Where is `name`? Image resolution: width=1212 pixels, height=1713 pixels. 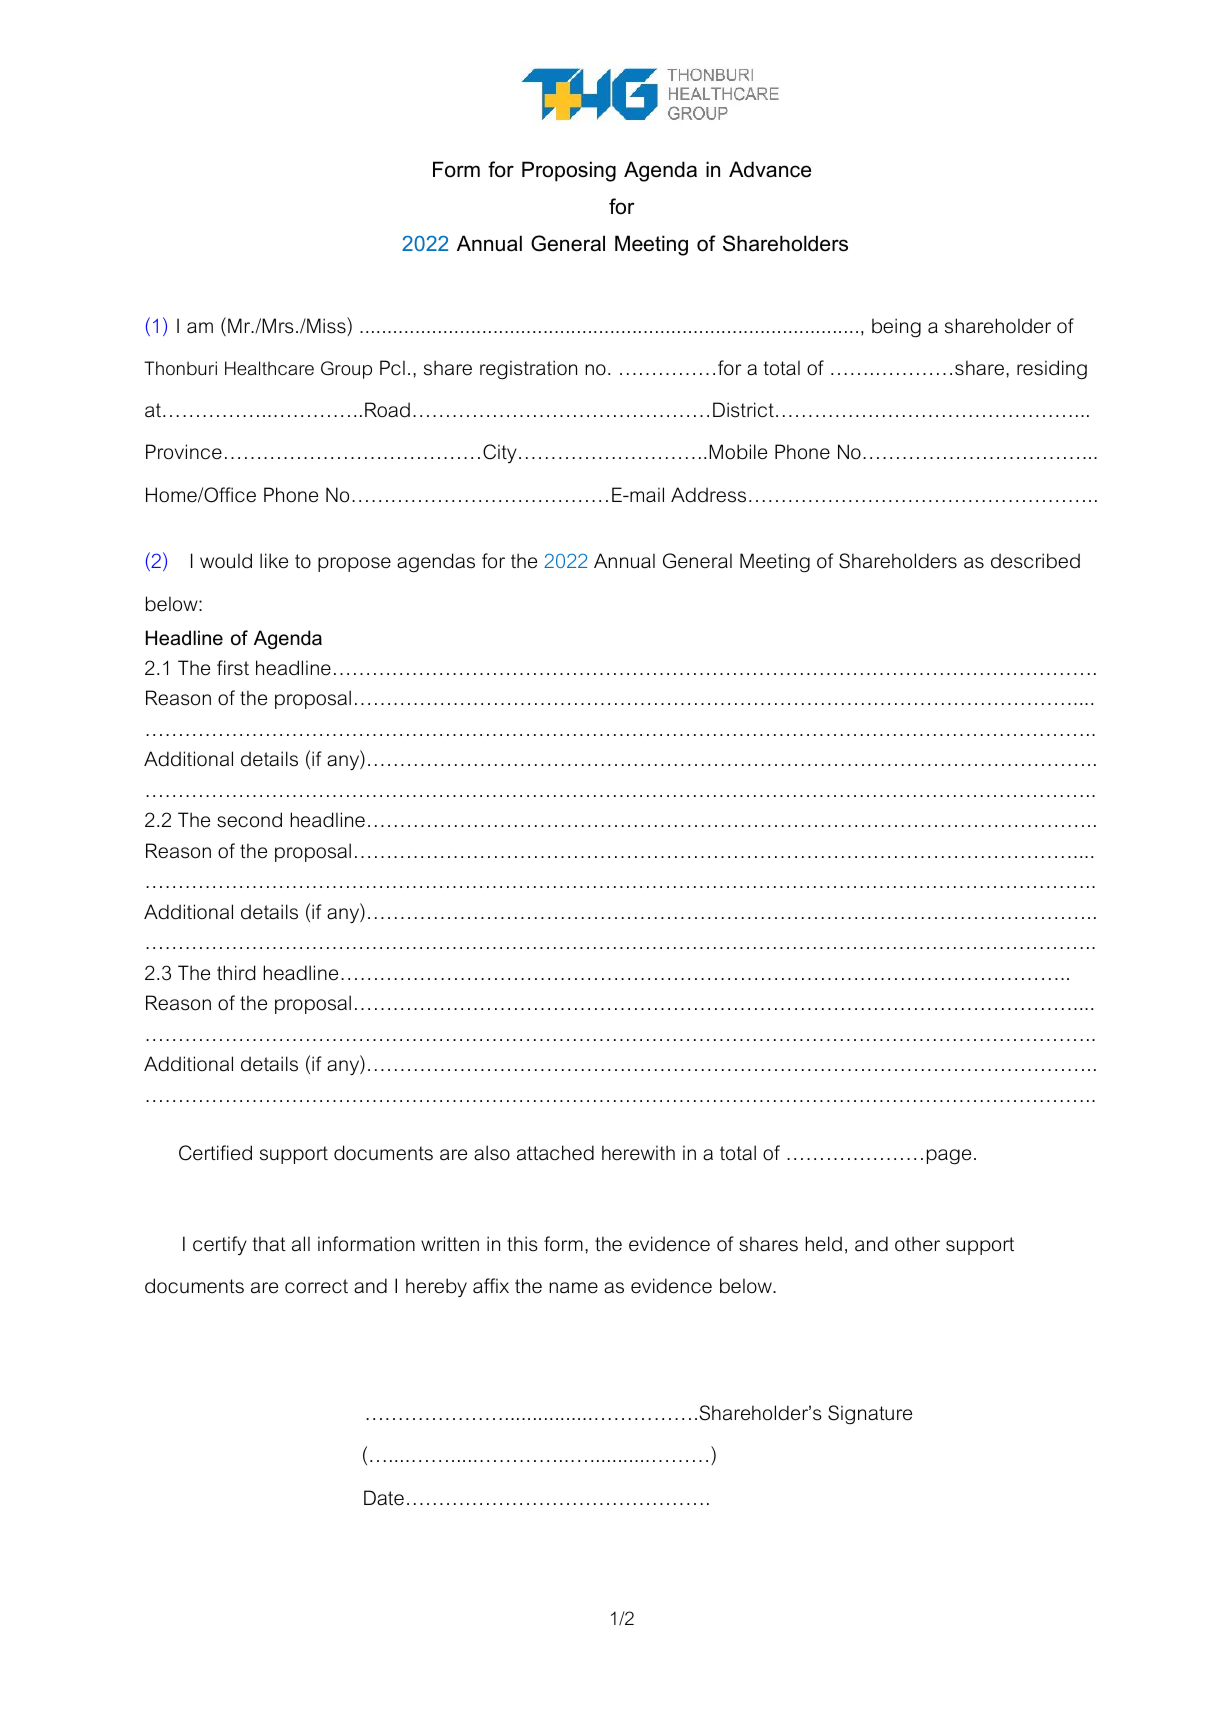
name is located at coordinates (573, 1288).
